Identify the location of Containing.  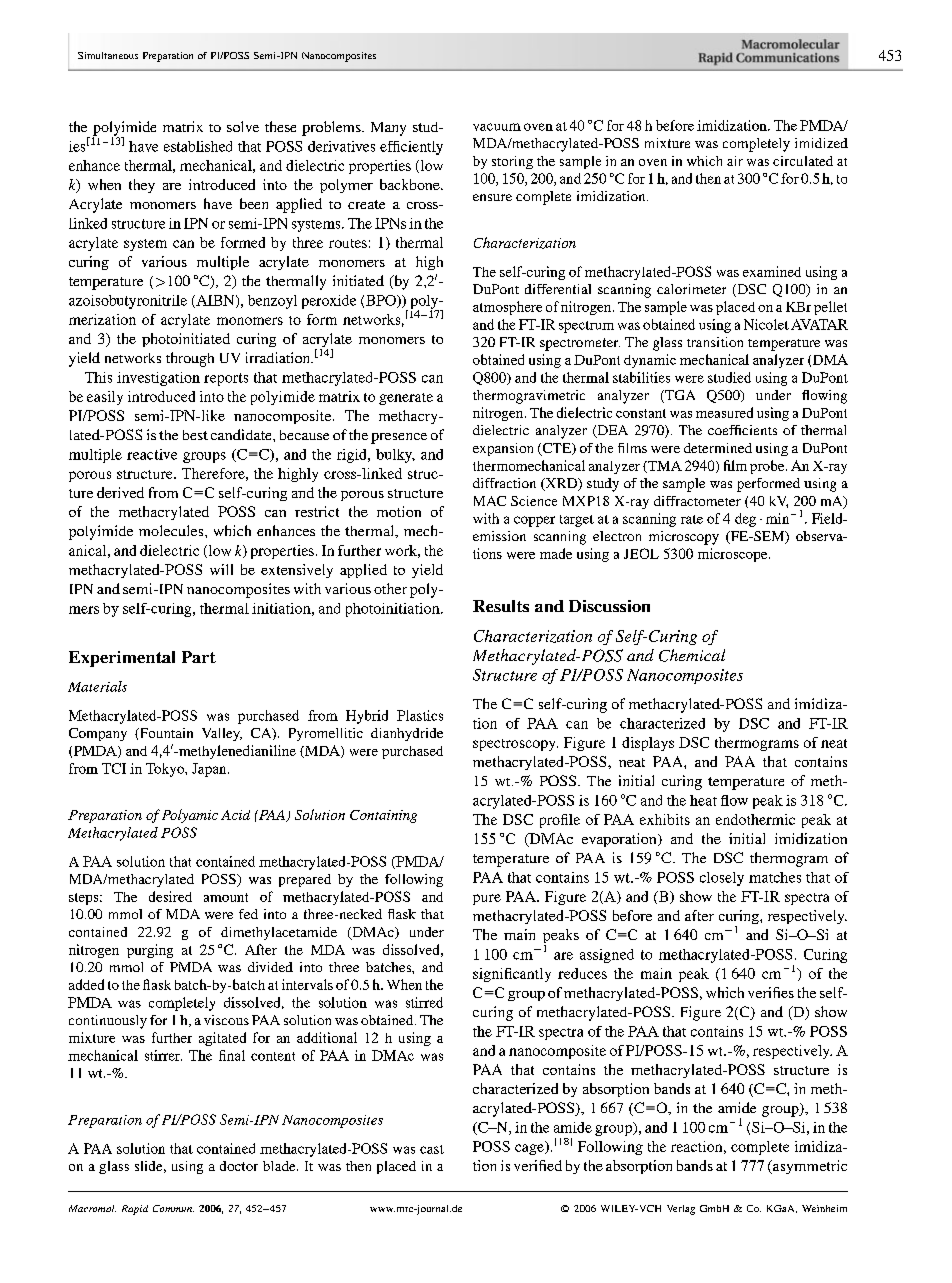
(383, 816).
